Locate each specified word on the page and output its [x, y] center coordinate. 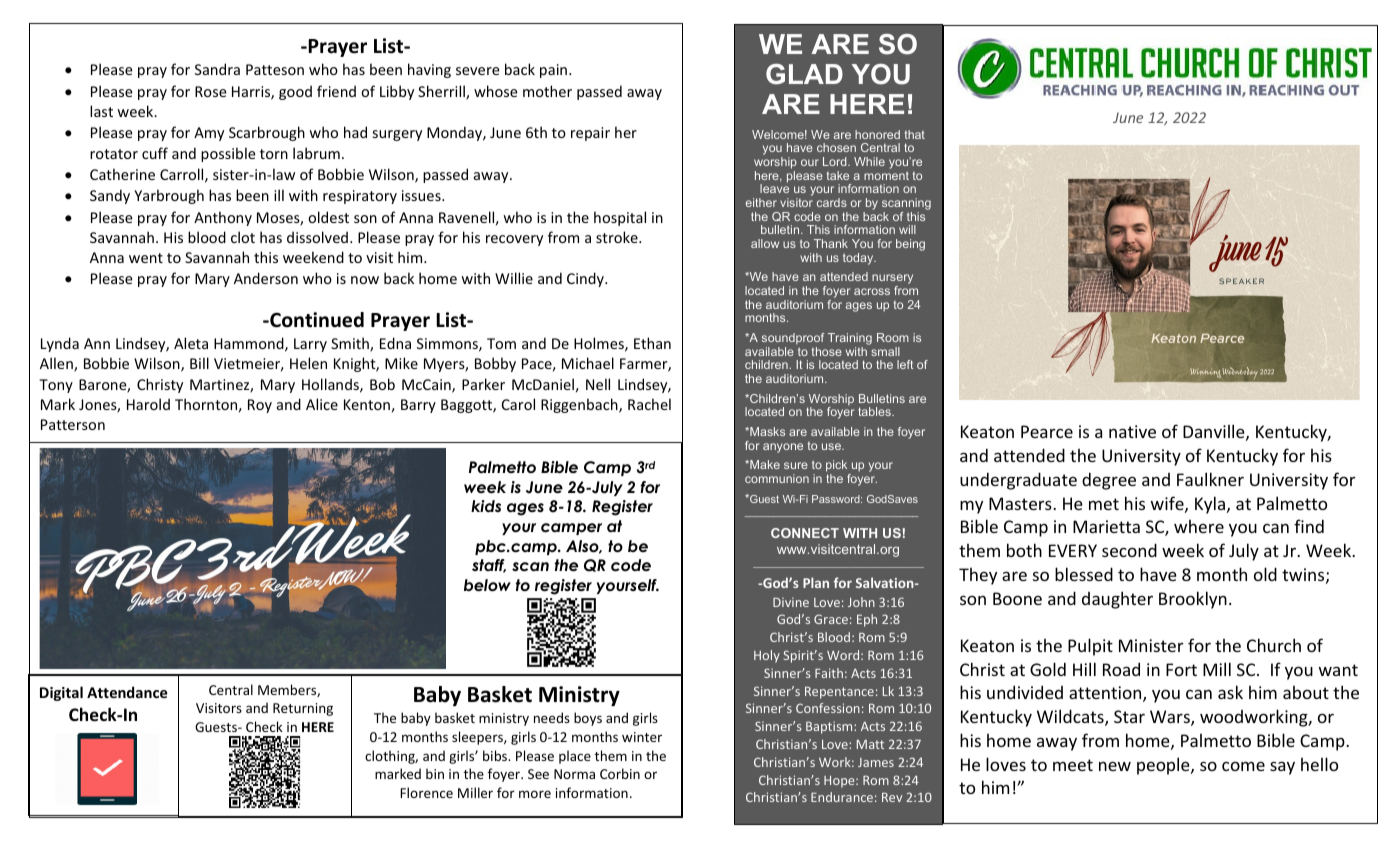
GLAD [804, 74]
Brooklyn [1193, 600]
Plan [816, 582]
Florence [426, 792]
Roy [260, 406]
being [910, 245]
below [487, 585]
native [1132, 431]
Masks [766, 431]
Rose [211, 91]
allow [765, 243]
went [146, 258]
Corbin [620, 773]
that [915, 134]
